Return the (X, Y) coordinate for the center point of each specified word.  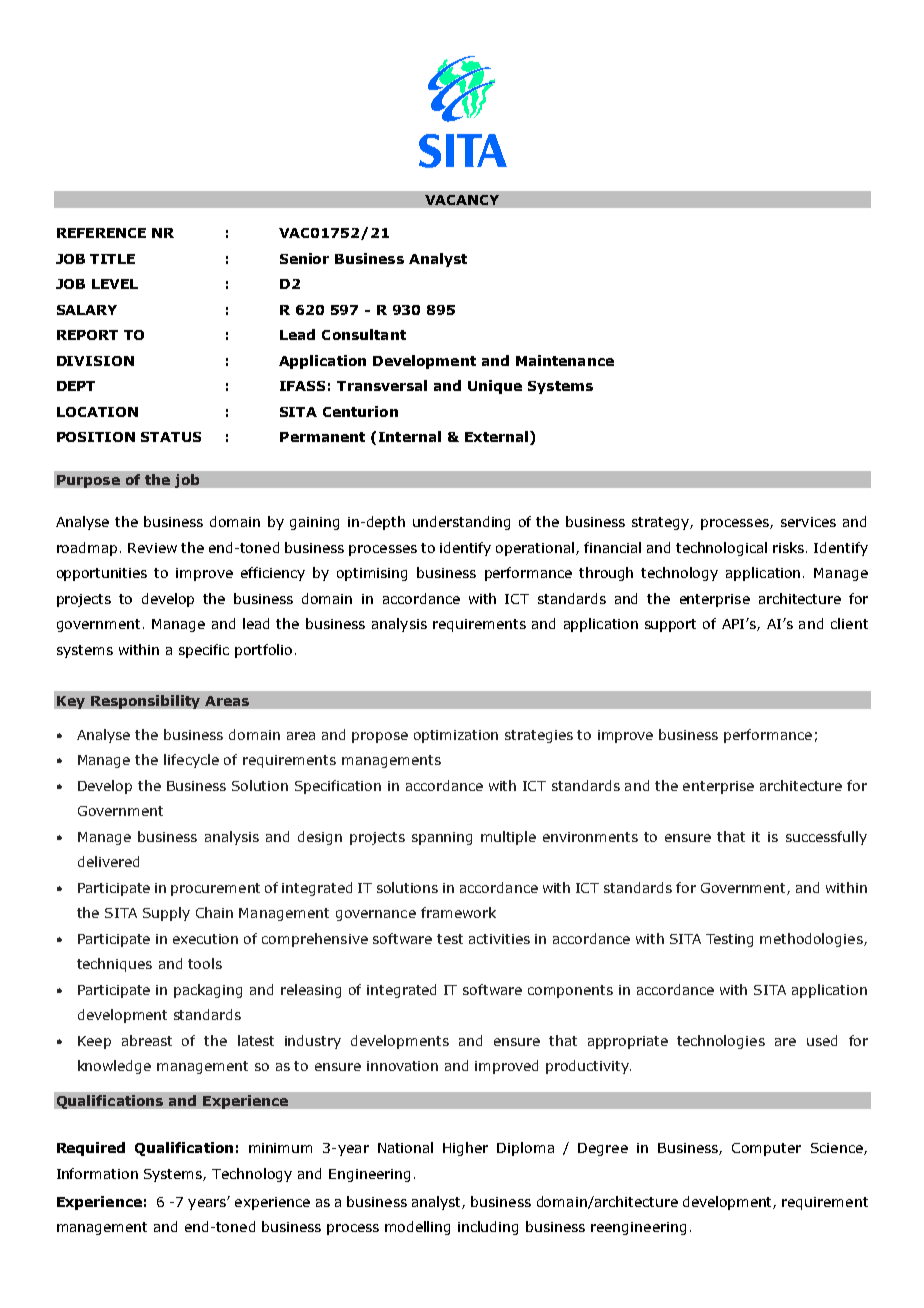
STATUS (171, 437)
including (488, 1228)
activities (499, 939)
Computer (766, 1149)
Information (97, 1173)
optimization (456, 736)
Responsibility (145, 702)
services (808, 522)
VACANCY (462, 200)
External (496, 436)
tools (205, 963)
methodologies (812, 940)
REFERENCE (101, 233)
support (670, 625)
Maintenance (565, 360)
